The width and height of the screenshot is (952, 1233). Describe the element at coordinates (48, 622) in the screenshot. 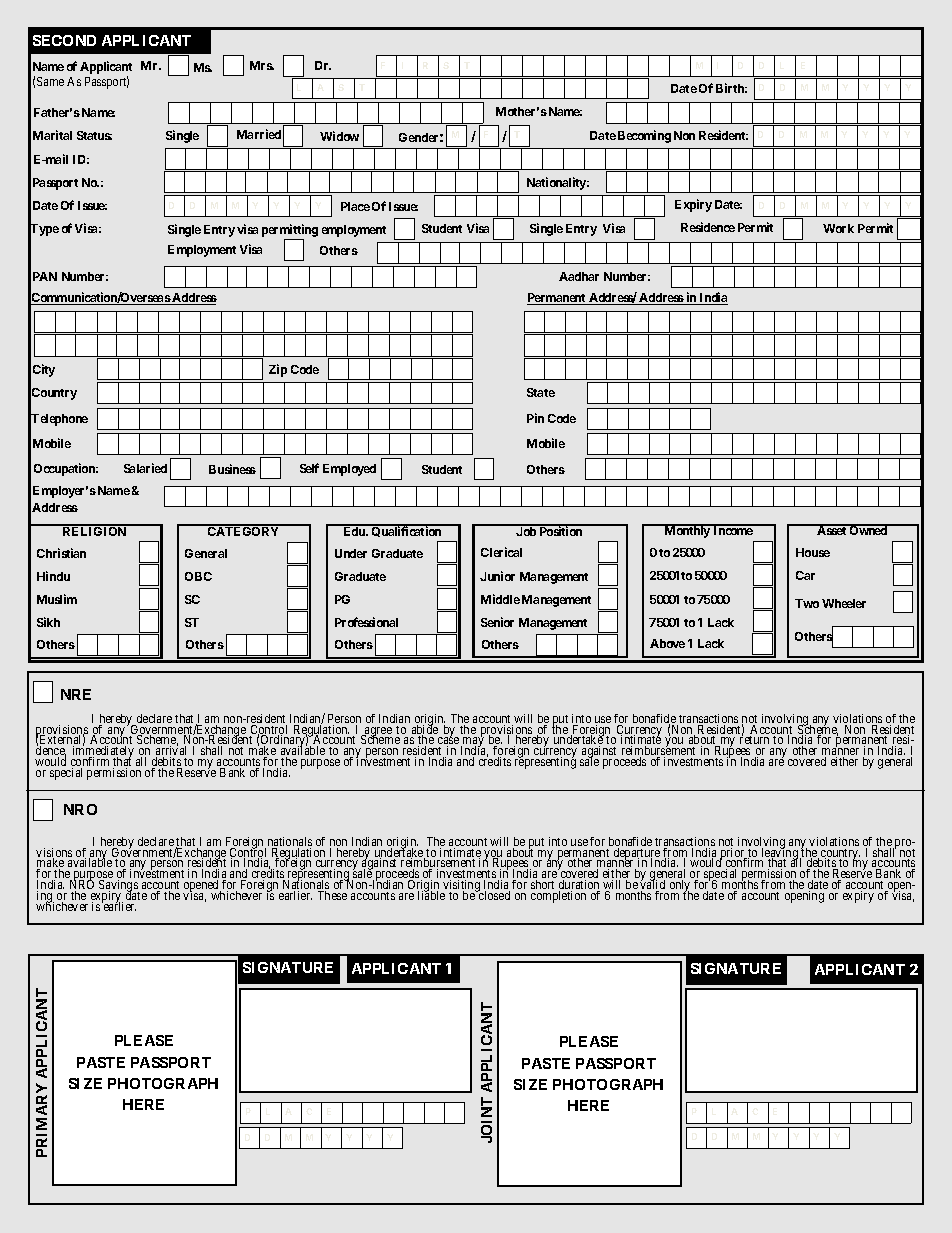

I see `Sikh` at that location.
